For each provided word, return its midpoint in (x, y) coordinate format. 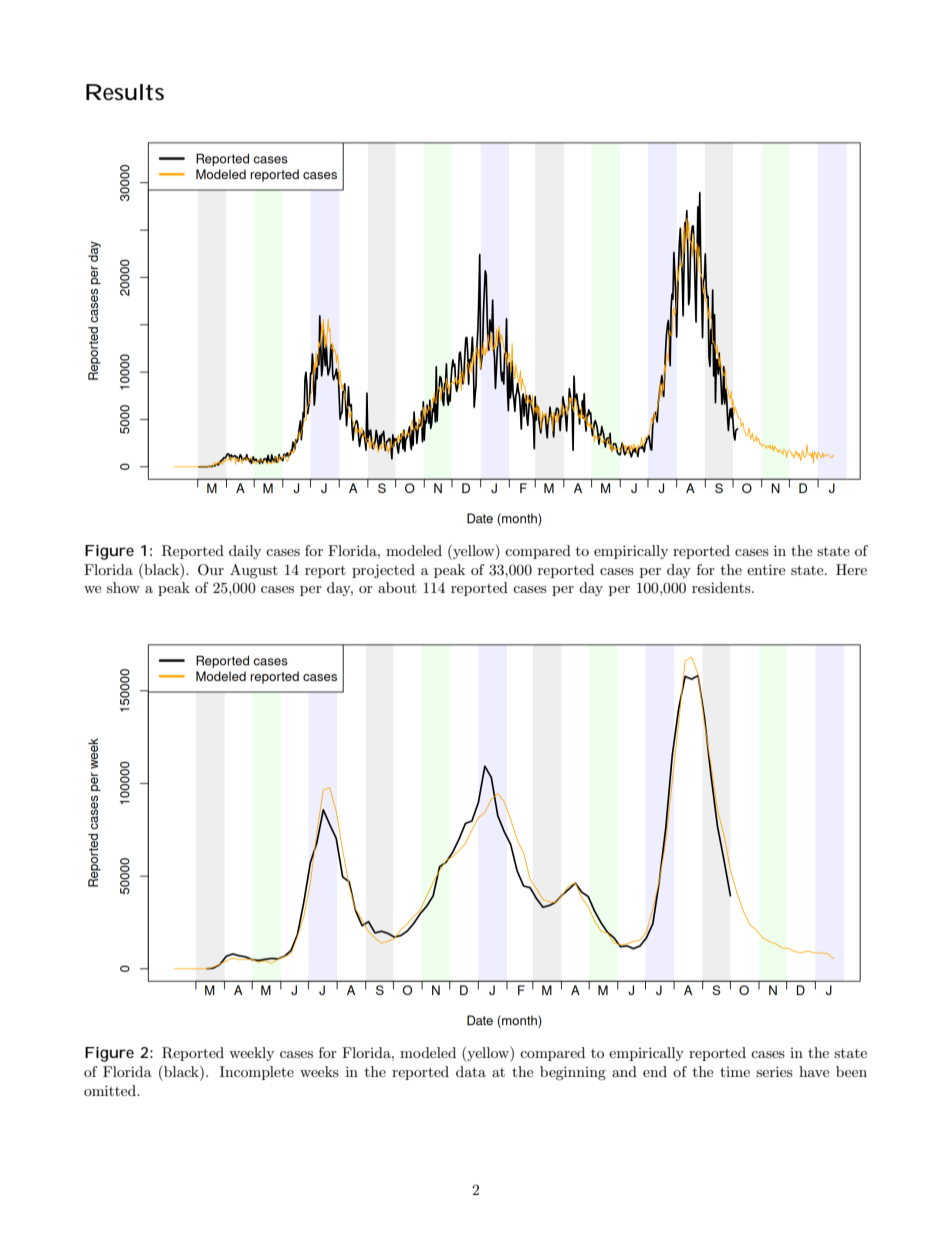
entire (766, 569)
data (471, 1071)
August (254, 571)
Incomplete (257, 1073)
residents (722, 587)
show (123, 587)
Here (851, 569)
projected (383, 571)
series (774, 1071)
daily (245, 552)
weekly (251, 1054)
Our (211, 570)
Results (125, 92)
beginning (573, 1073)
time (735, 1072)
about (397, 587)
